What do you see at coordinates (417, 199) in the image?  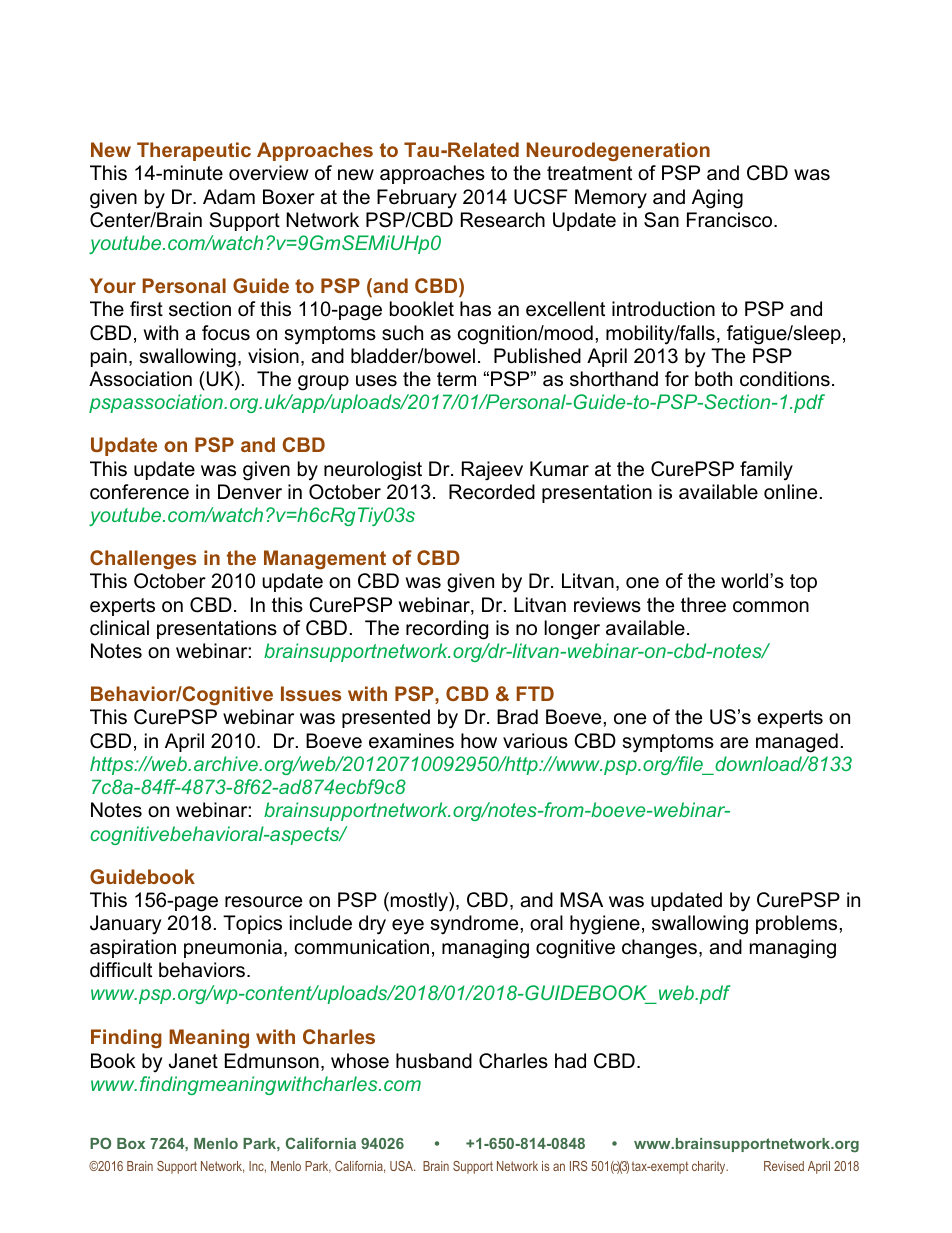 I see `February` at bounding box center [417, 199].
